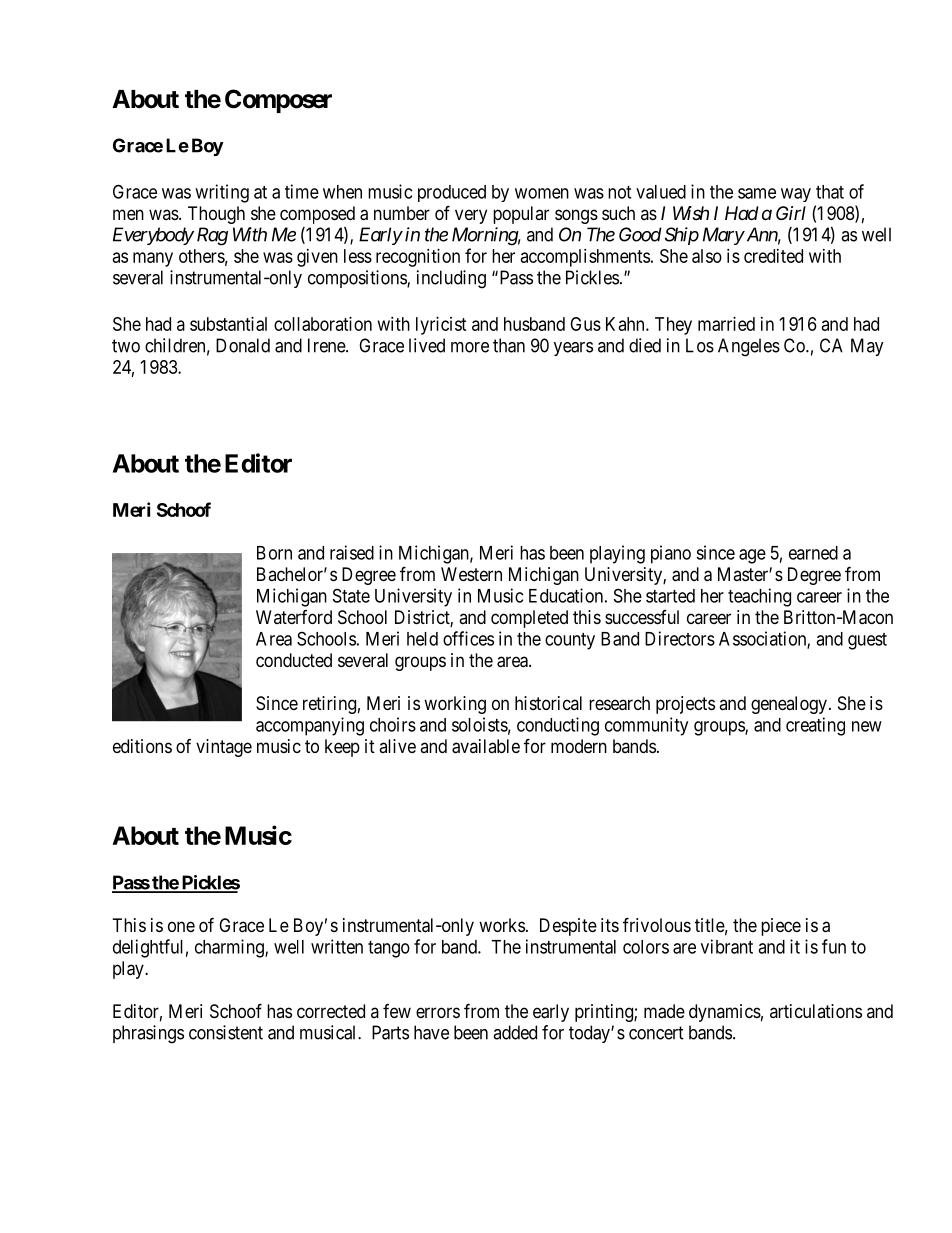 The height and width of the image is (1233, 952). I want to click on Western, so click(471, 574).
